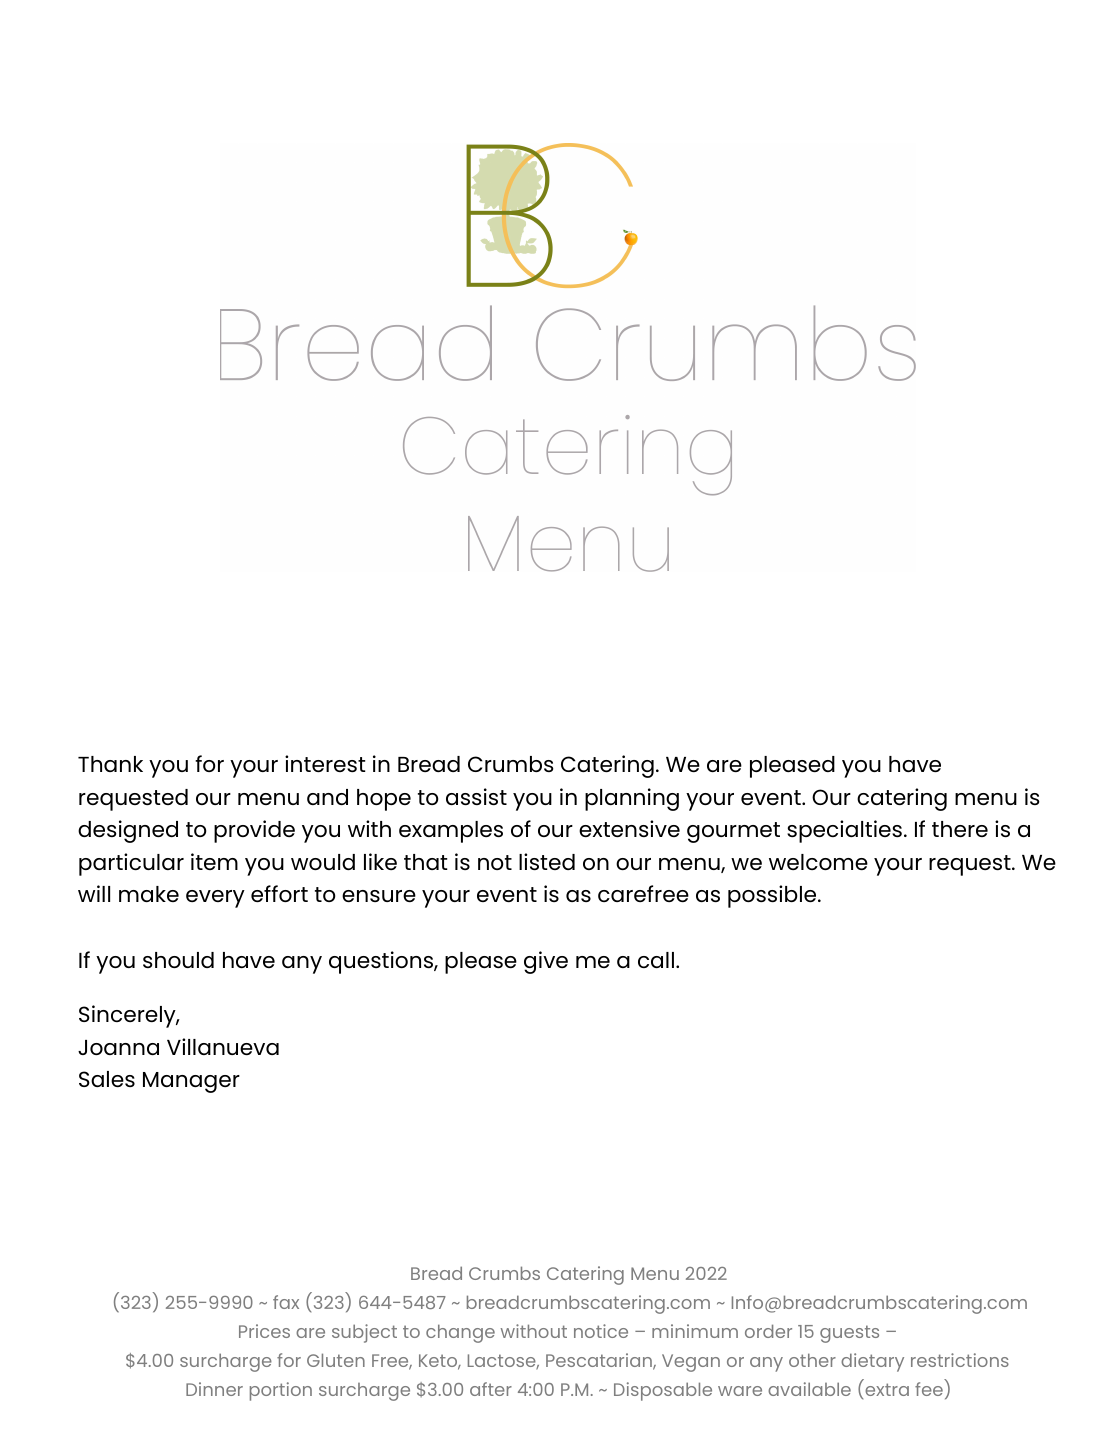 The image size is (1110, 1436). What do you see at coordinates (601, 1331) in the screenshot?
I see `notice` at bounding box center [601, 1331].
